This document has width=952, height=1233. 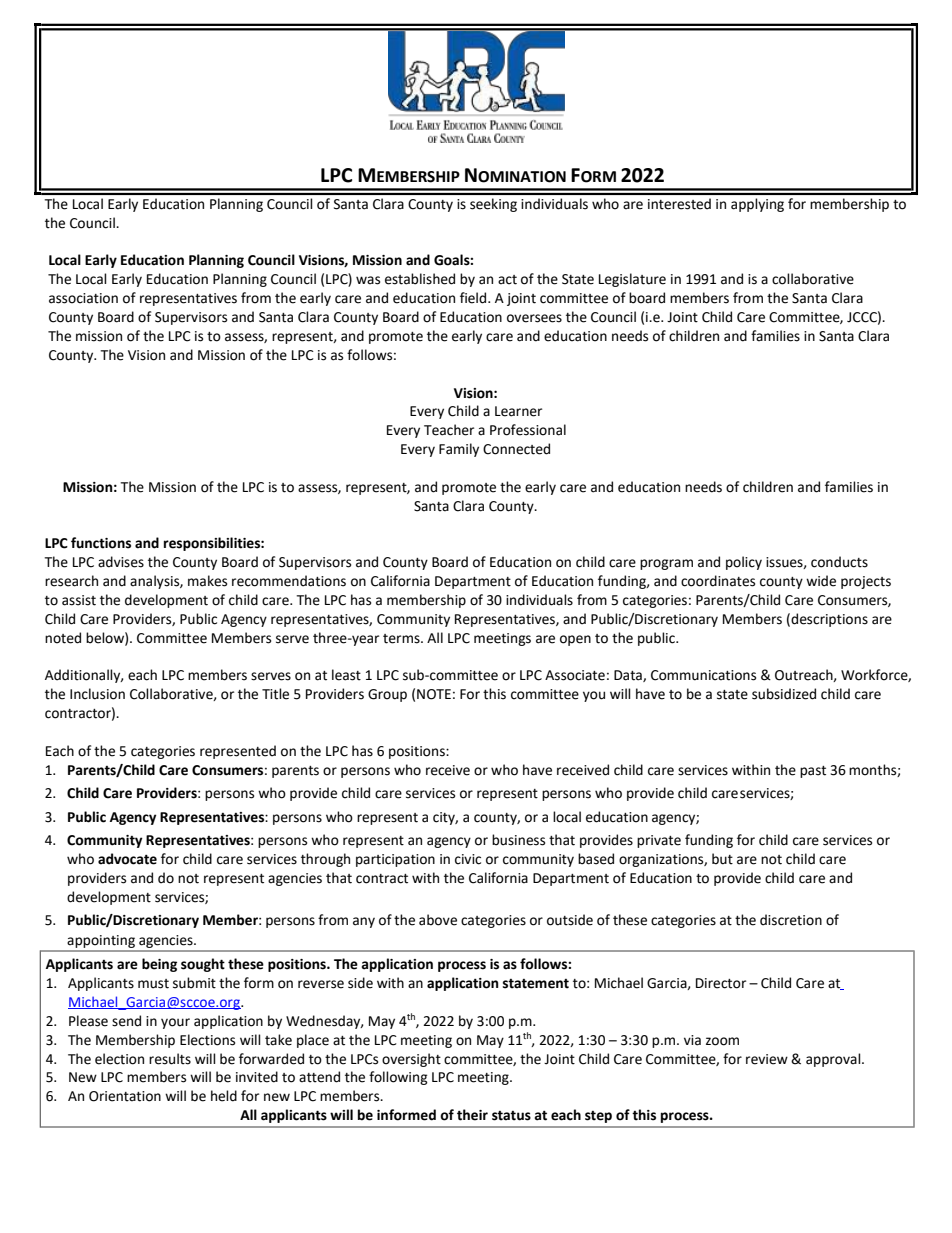 I want to click on association, so click(x=83, y=298).
